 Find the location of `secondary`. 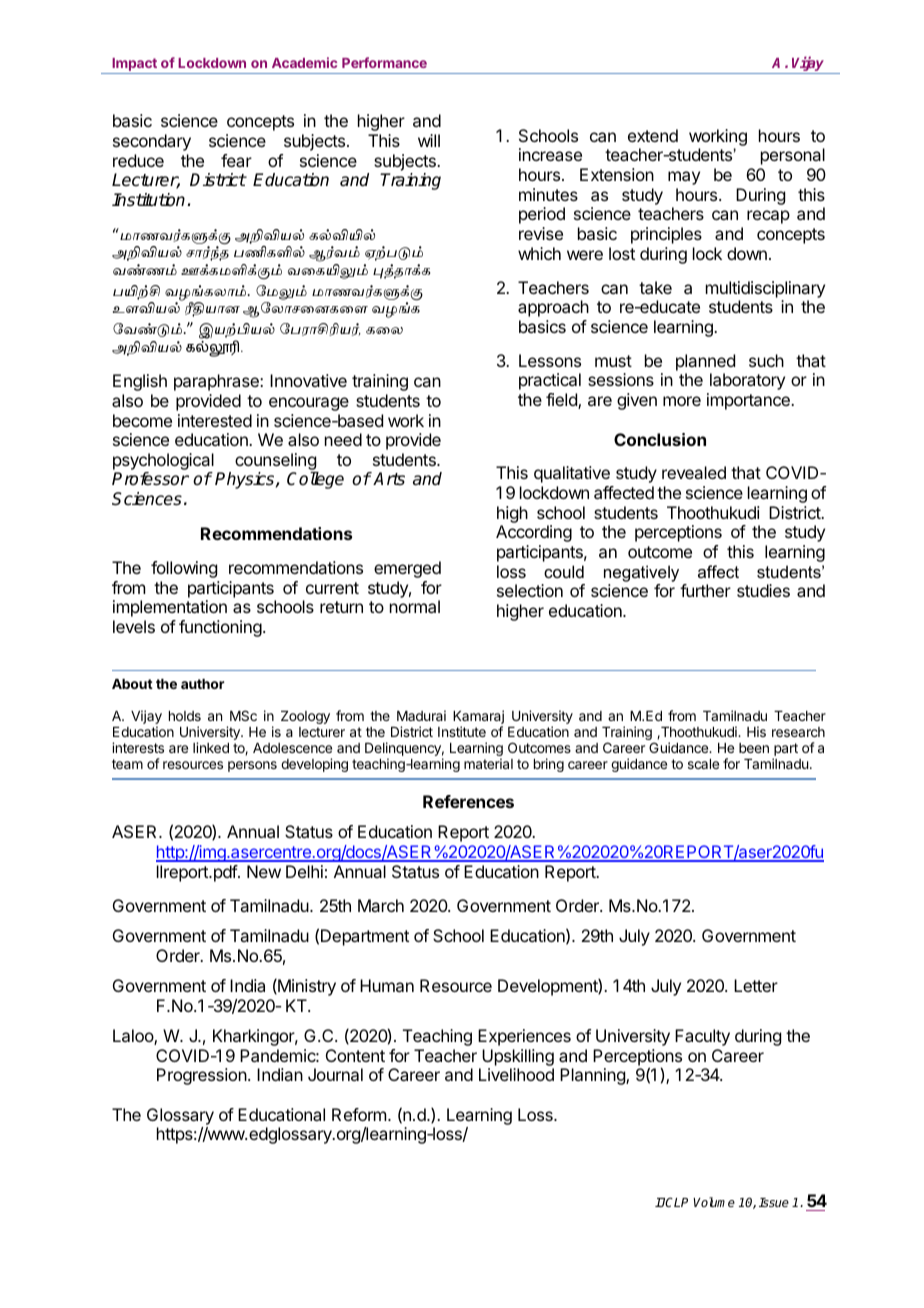

secondary is located at coordinates (152, 142).
